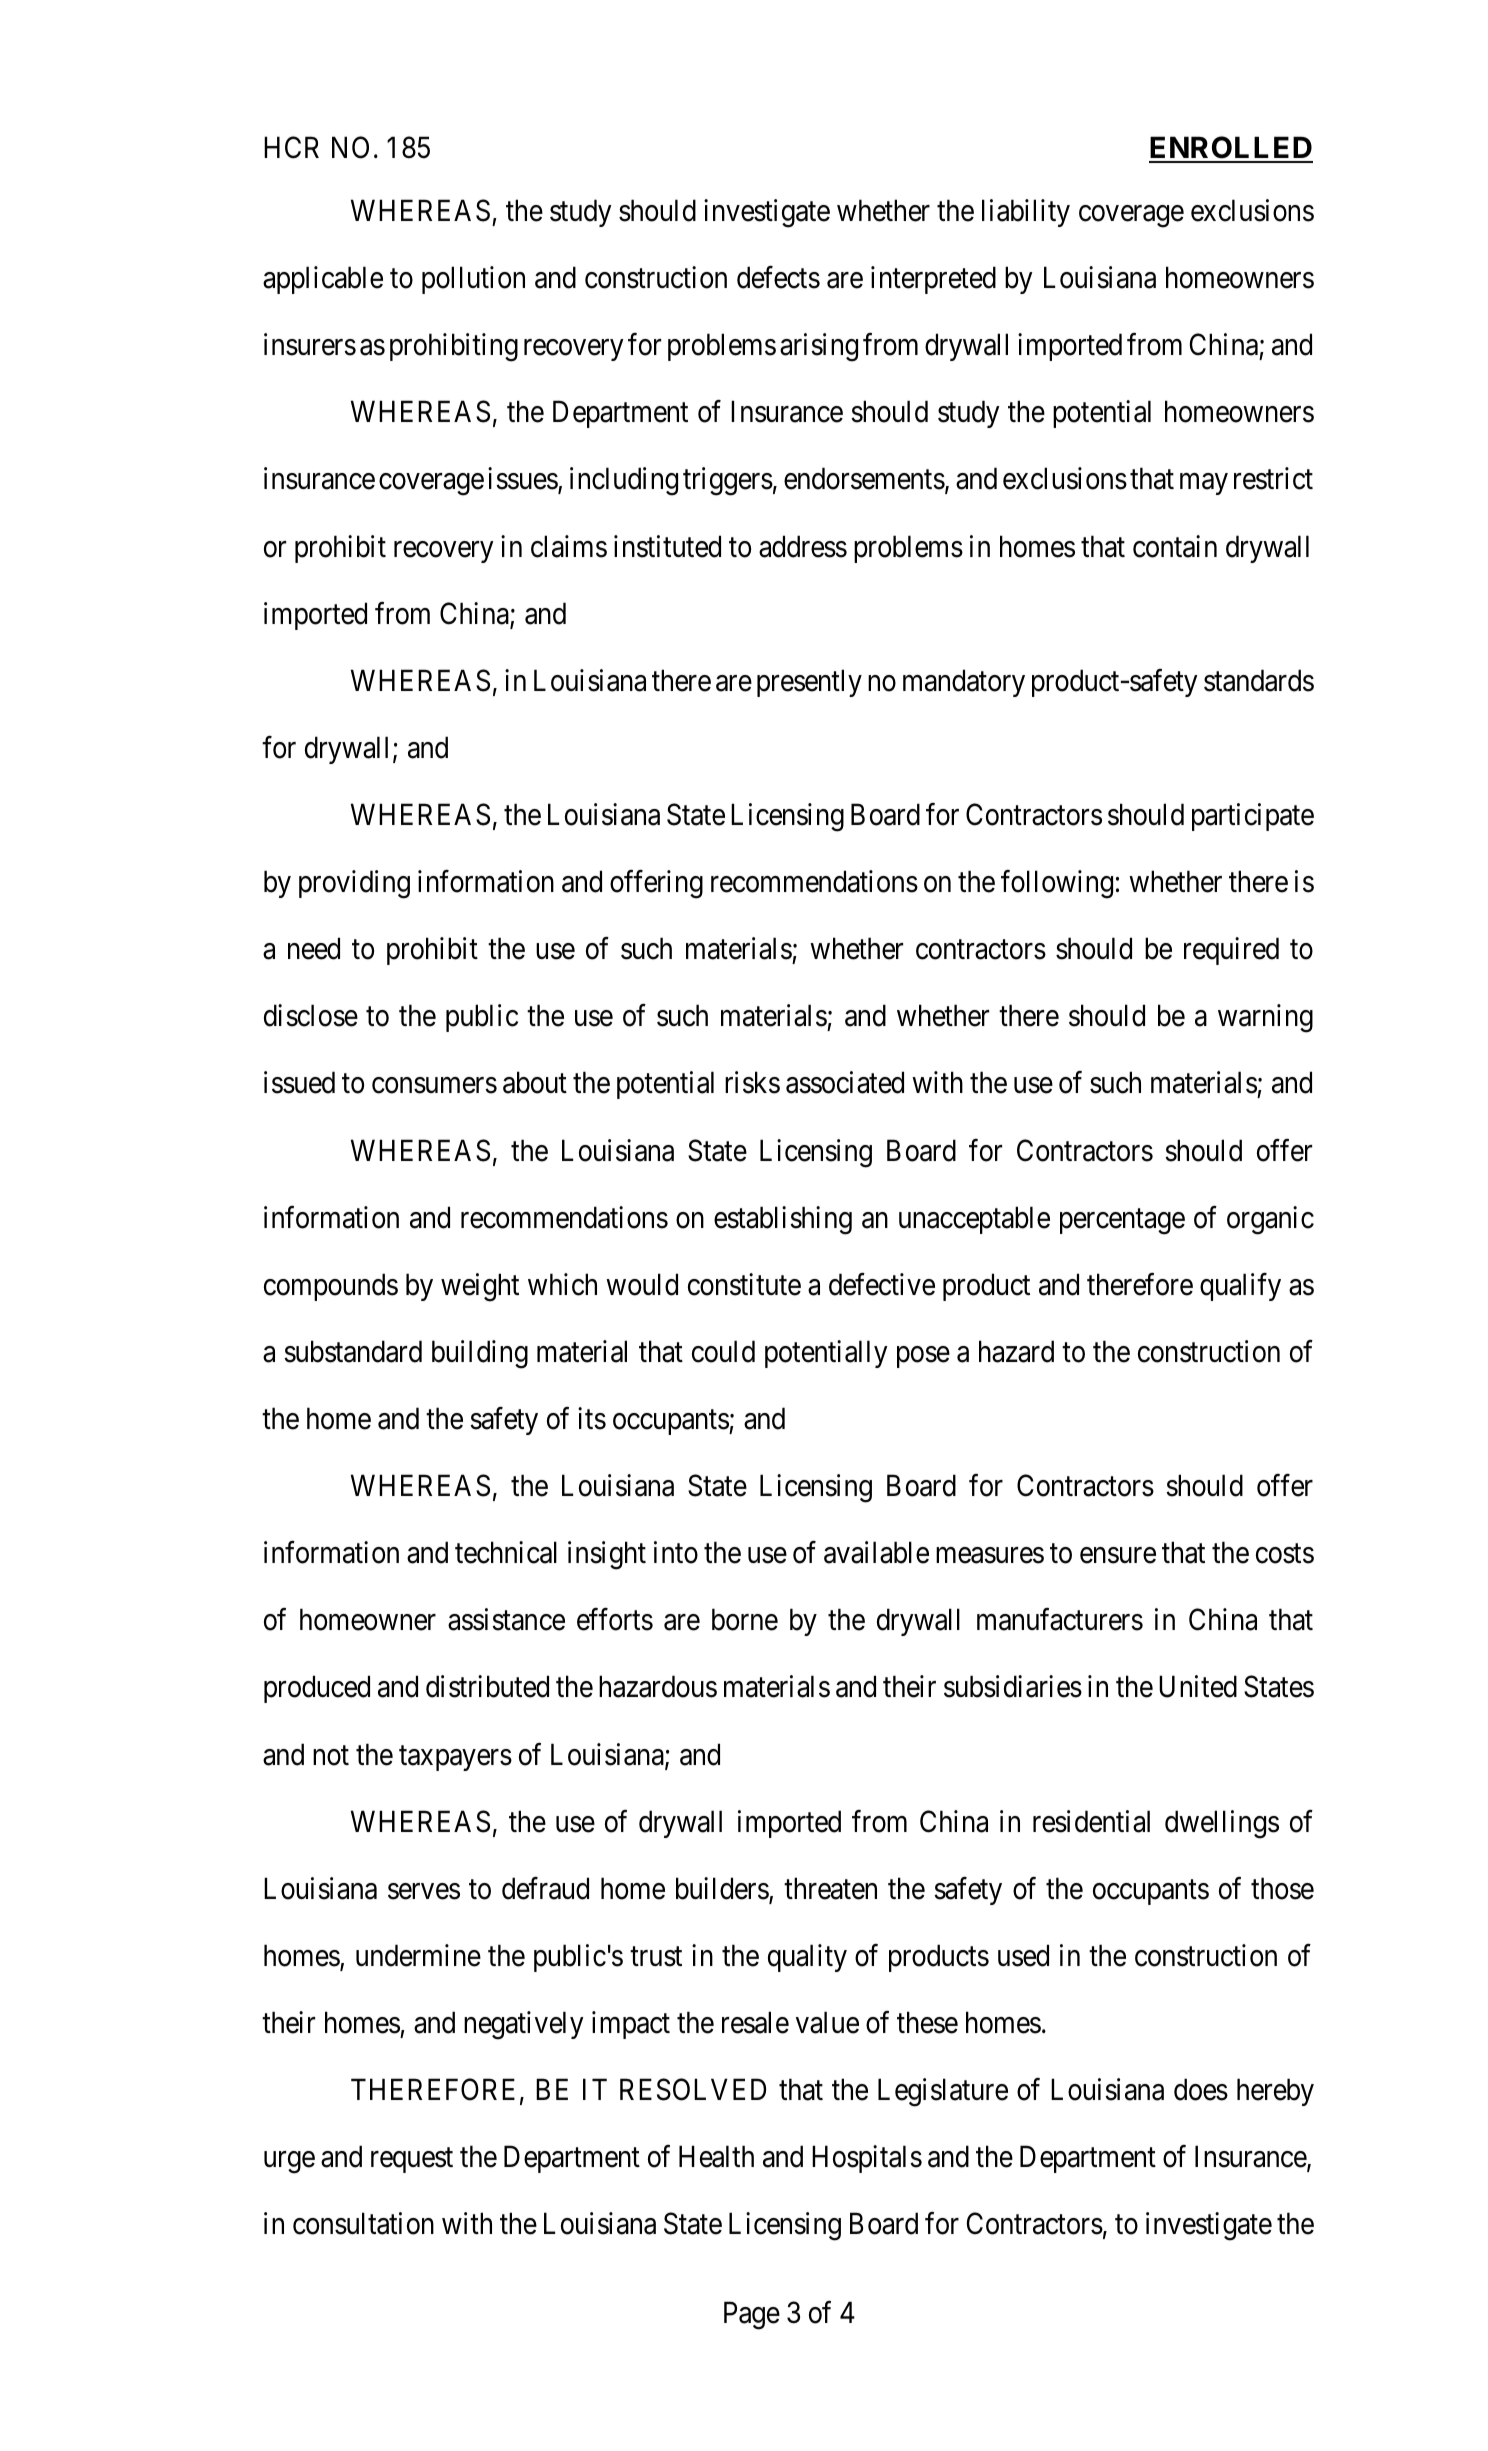 Image resolution: width=1488 pixels, height=2451 pixels. I want to click on required, so click(1231, 951).
